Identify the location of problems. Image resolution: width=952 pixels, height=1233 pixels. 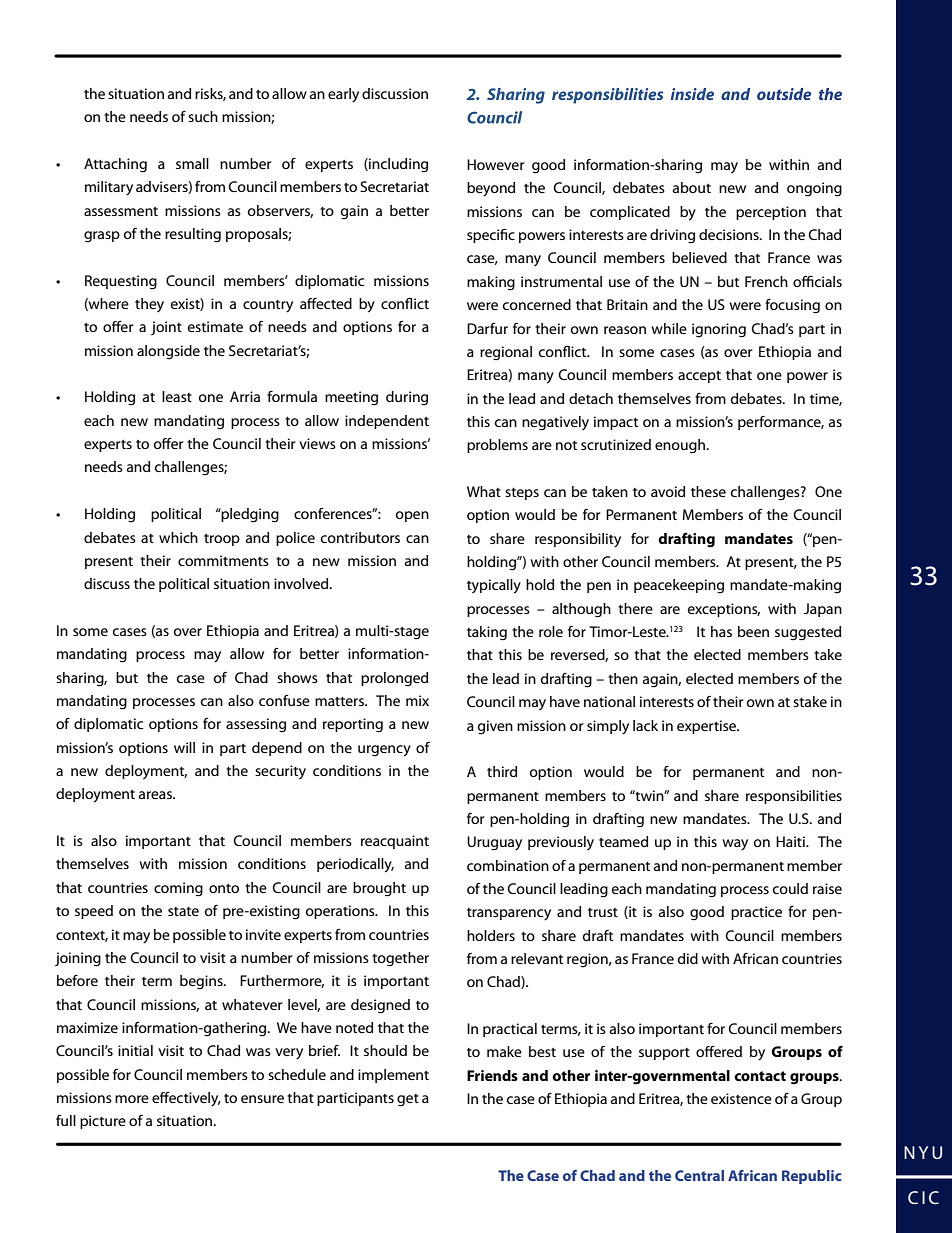
(497, 446).
